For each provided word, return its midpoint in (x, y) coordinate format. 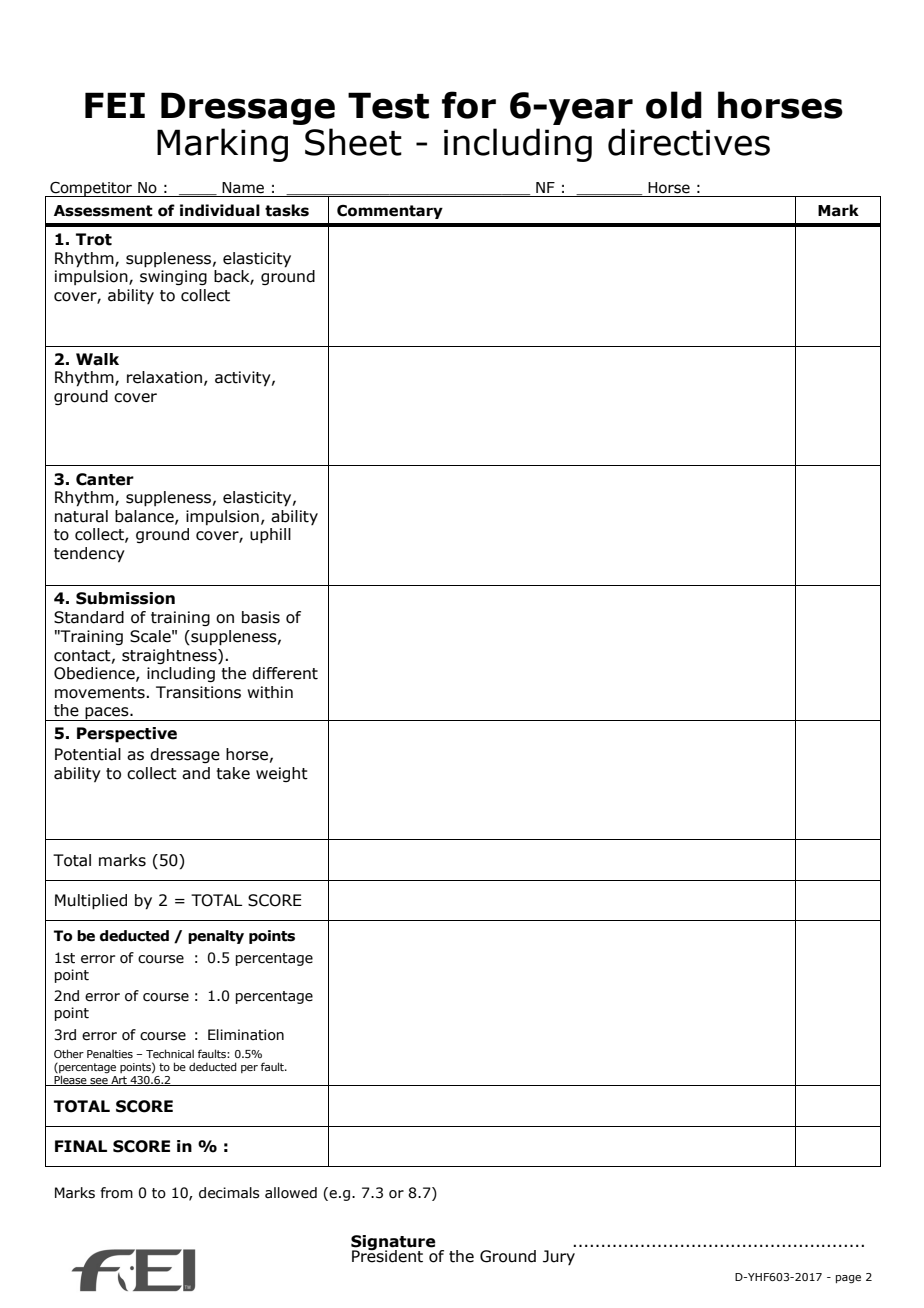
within (270, 692)
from (116, 1193)
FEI (115, 105)
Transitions (198, 692)
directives (689, 142)
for (469, 105)
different (285, 673)
